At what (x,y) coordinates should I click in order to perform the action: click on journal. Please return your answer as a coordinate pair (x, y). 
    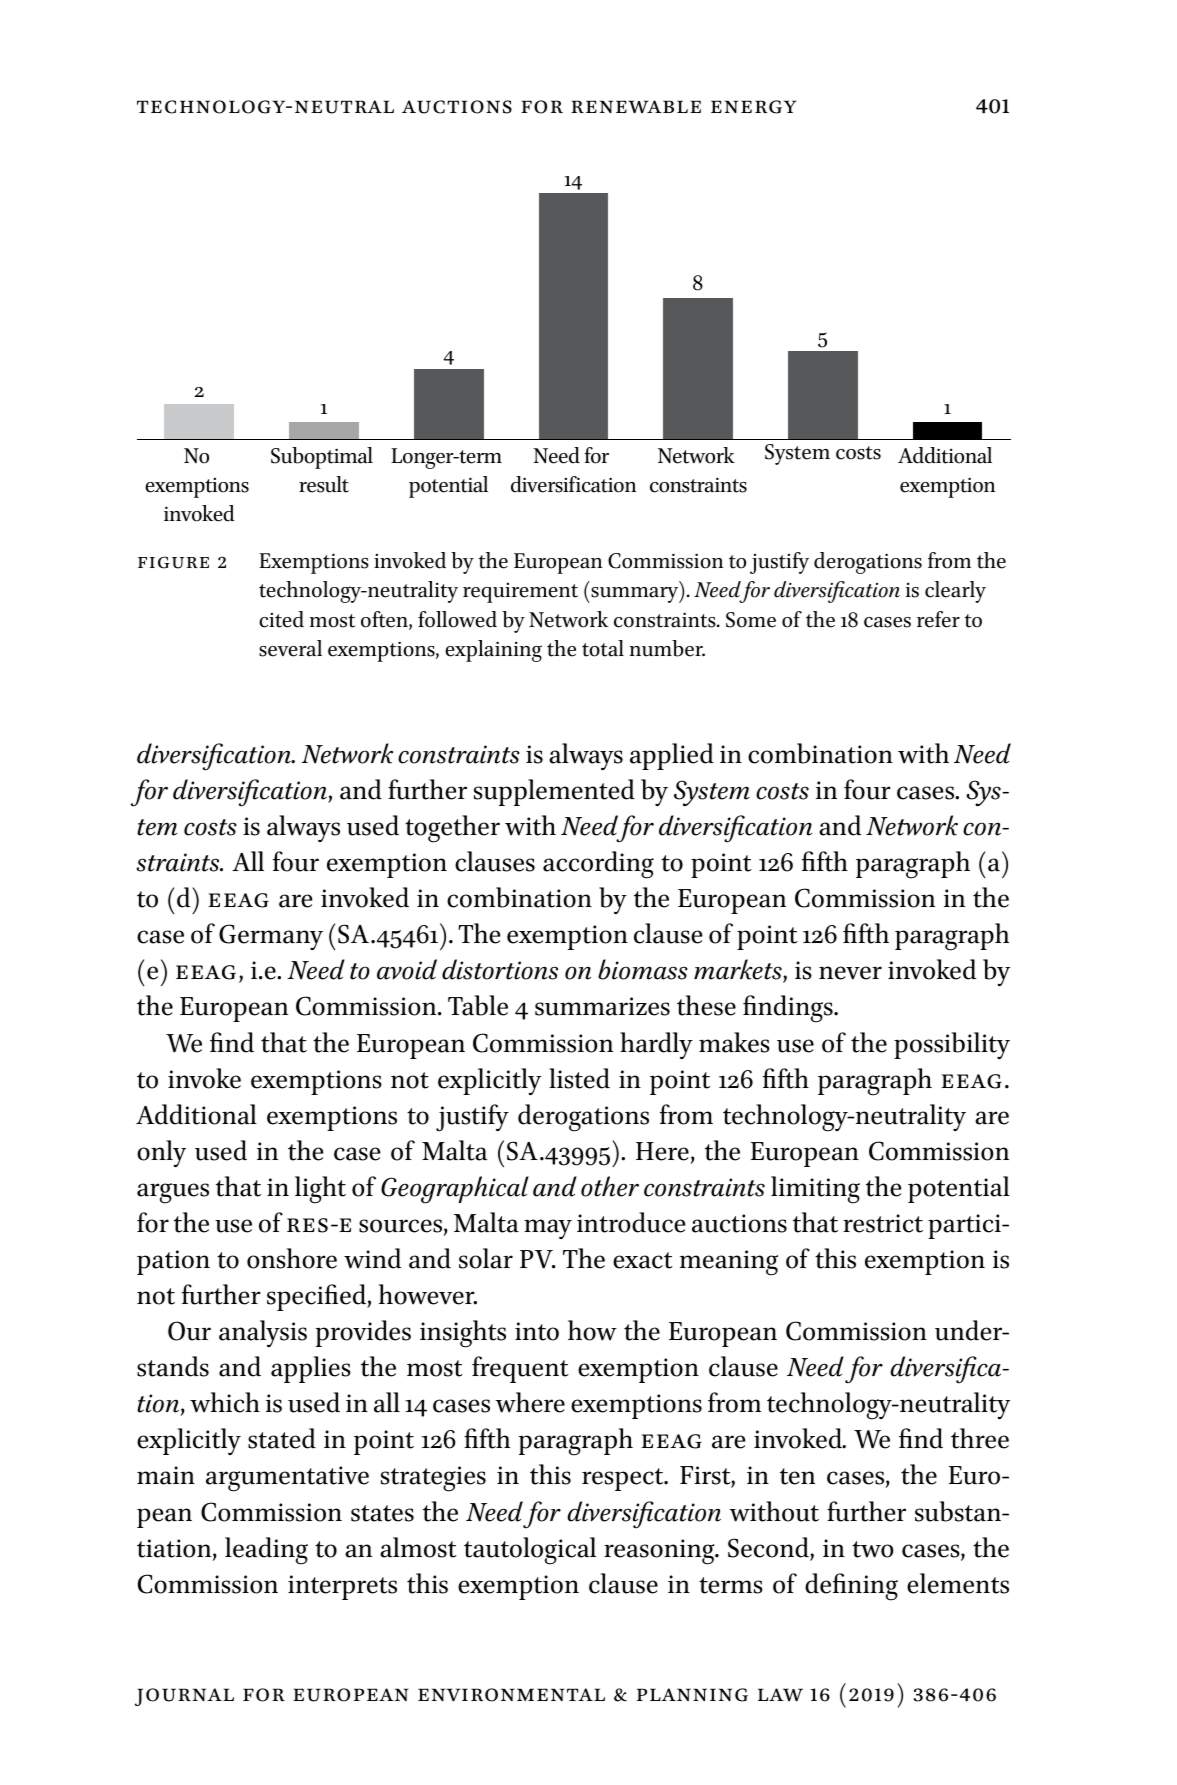
    Looking at the image, I should click on (184, 1697).
